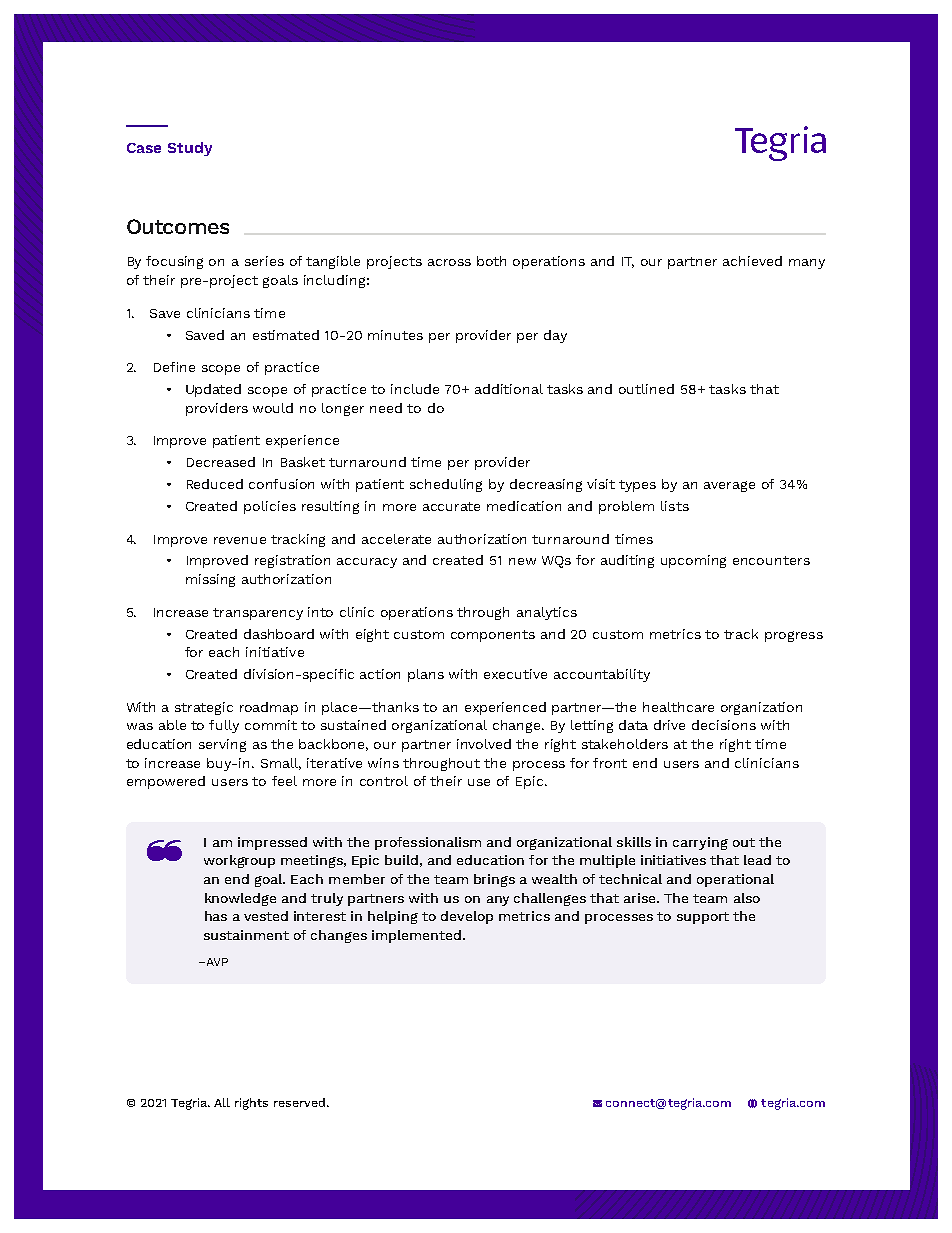 This screenshot has width=952, height=1233. What do you see at coordinates (190, 149) in the screenshot?
I see `Study` at bounding box center [190, 149].
